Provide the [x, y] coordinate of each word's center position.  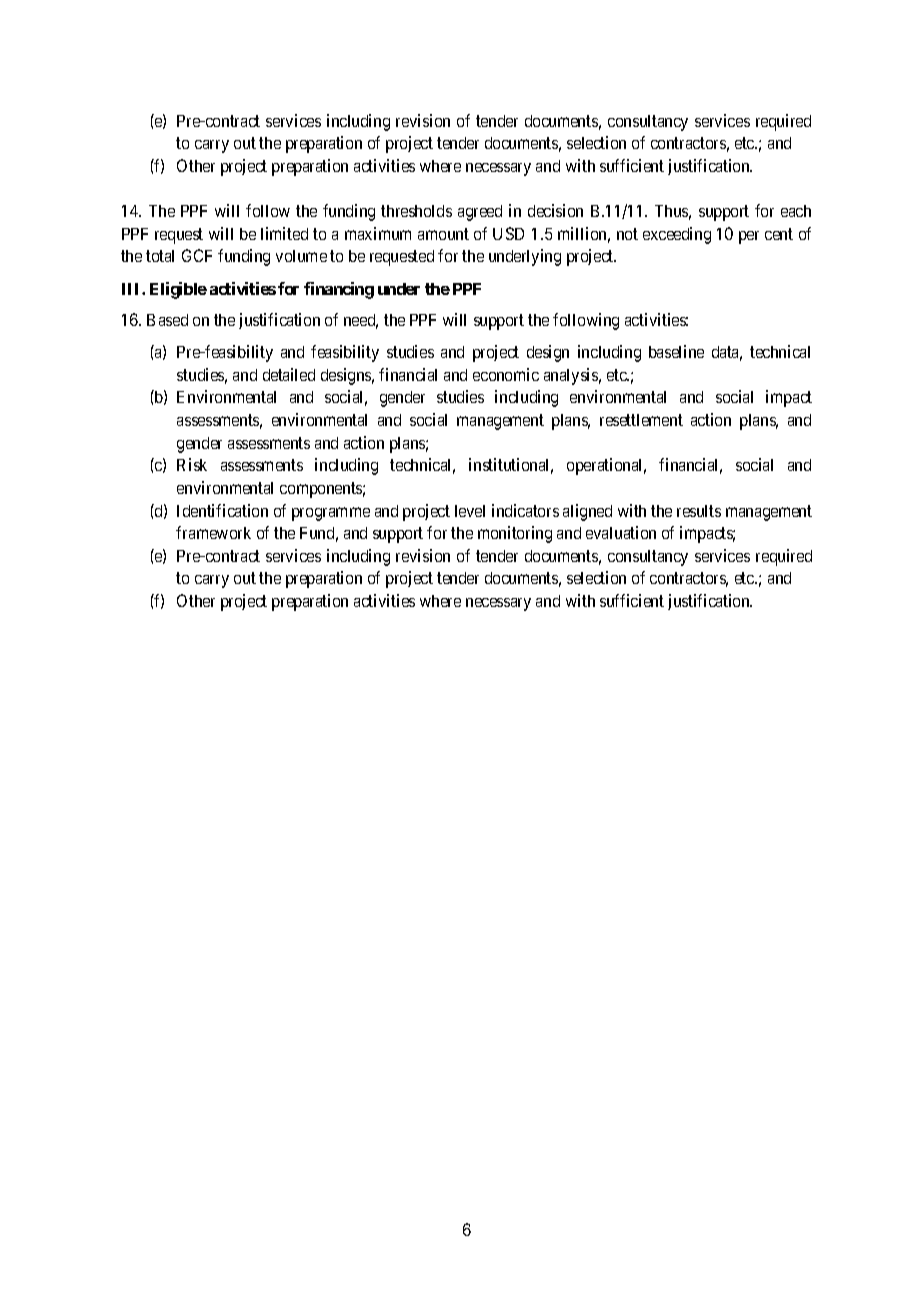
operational [606, 466]
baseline [676, 351]
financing [339, 290]
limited [284, 233]
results [699, 511]
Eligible [178, 290]
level [470, 511]
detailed [289, 374]
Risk [192, 464]
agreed [480, 213]
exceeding [677, 235]
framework [213, 532]
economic [506, 374]
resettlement [641, 420]
